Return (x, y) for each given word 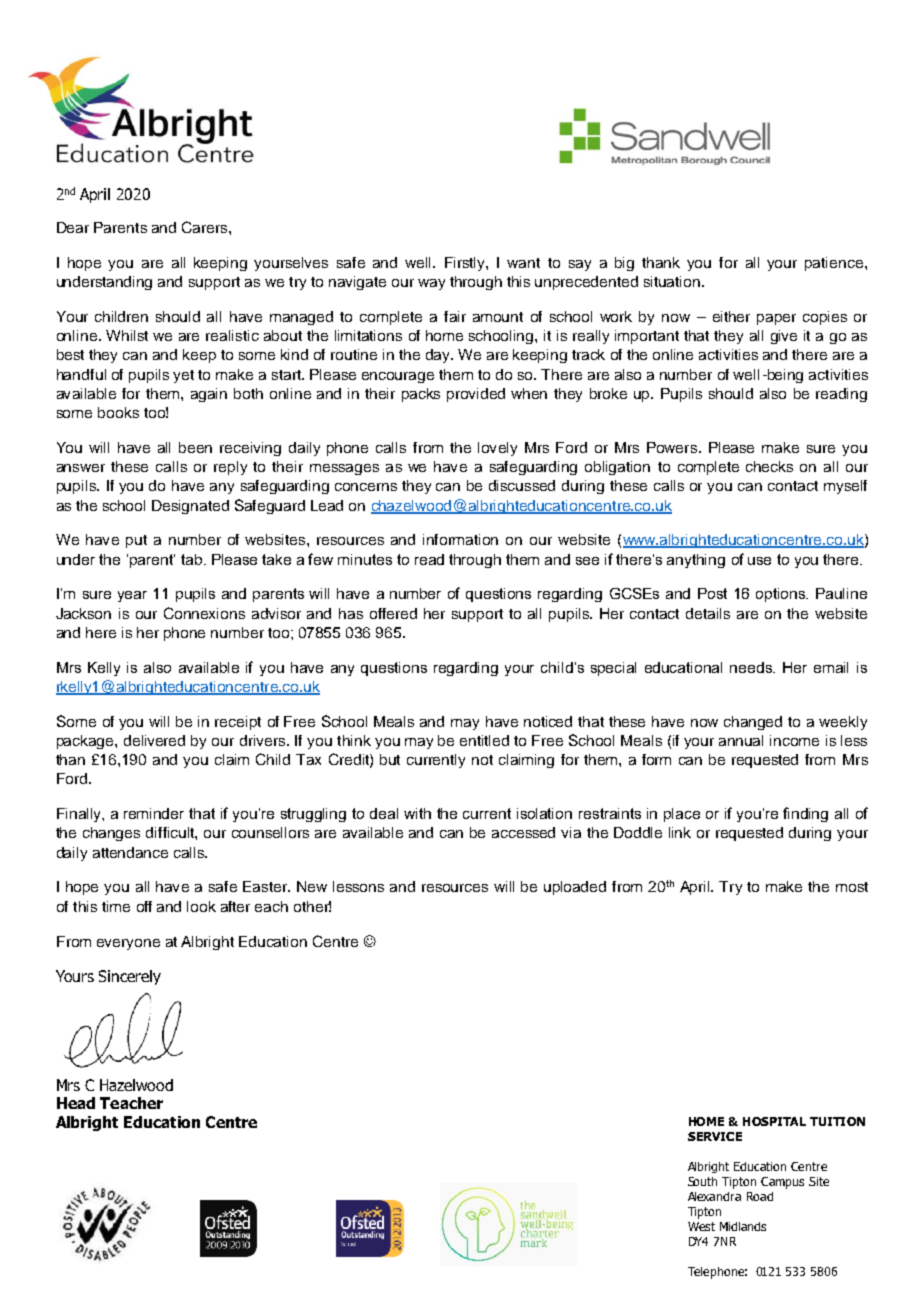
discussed (522, 485)
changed (753, 723)
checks (769, 466)
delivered (154, 740)
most (852, 887)
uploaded (575, 888)
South (702, 1181)
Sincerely (130, 977)
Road (760, 1196)
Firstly (466, 264)
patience (835, 264)
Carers (206, 227)
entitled (484, 740)
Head (76, 1103)
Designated (190, 507)
